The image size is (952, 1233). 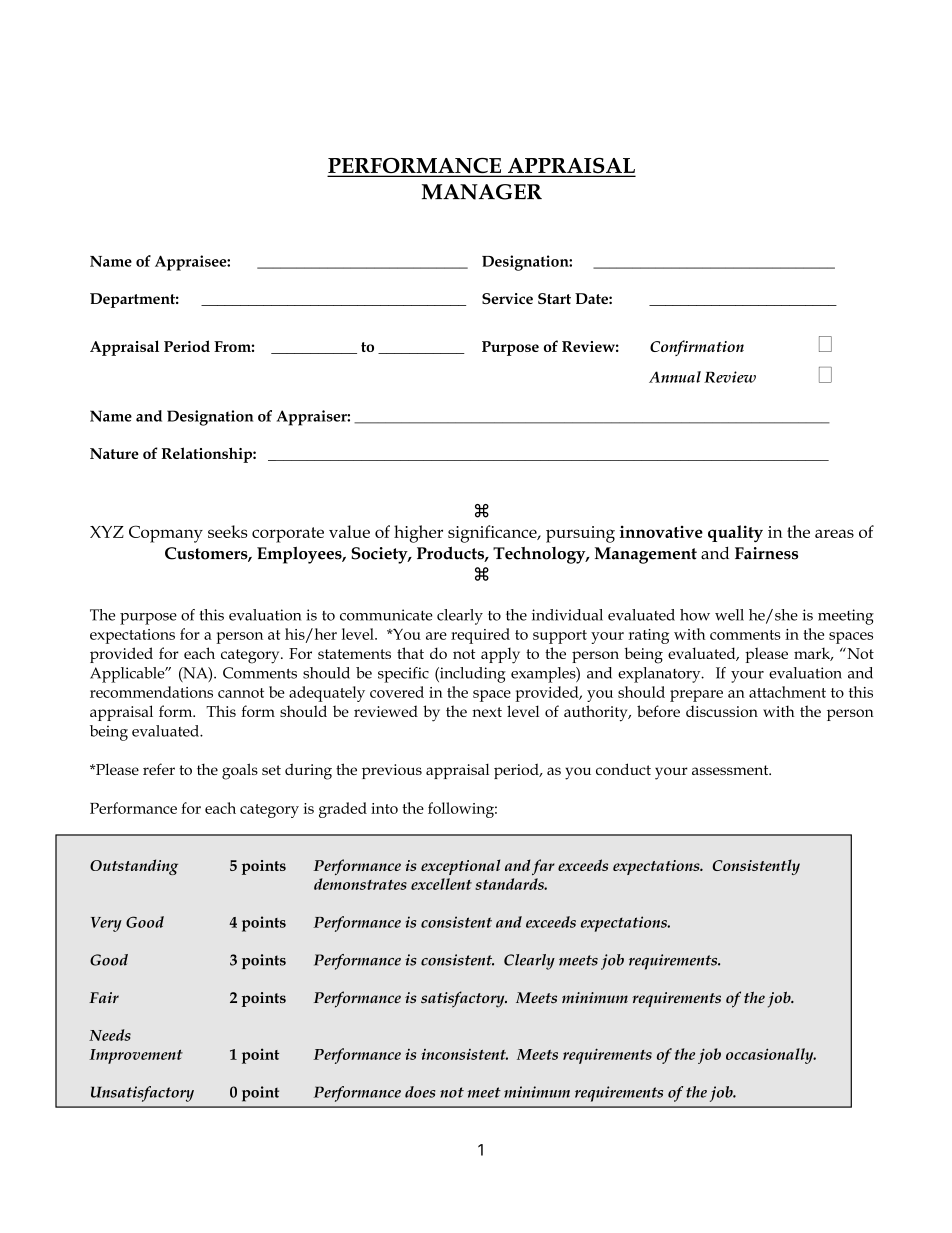 I want to click on assessment, so click(x=731, y=770).
